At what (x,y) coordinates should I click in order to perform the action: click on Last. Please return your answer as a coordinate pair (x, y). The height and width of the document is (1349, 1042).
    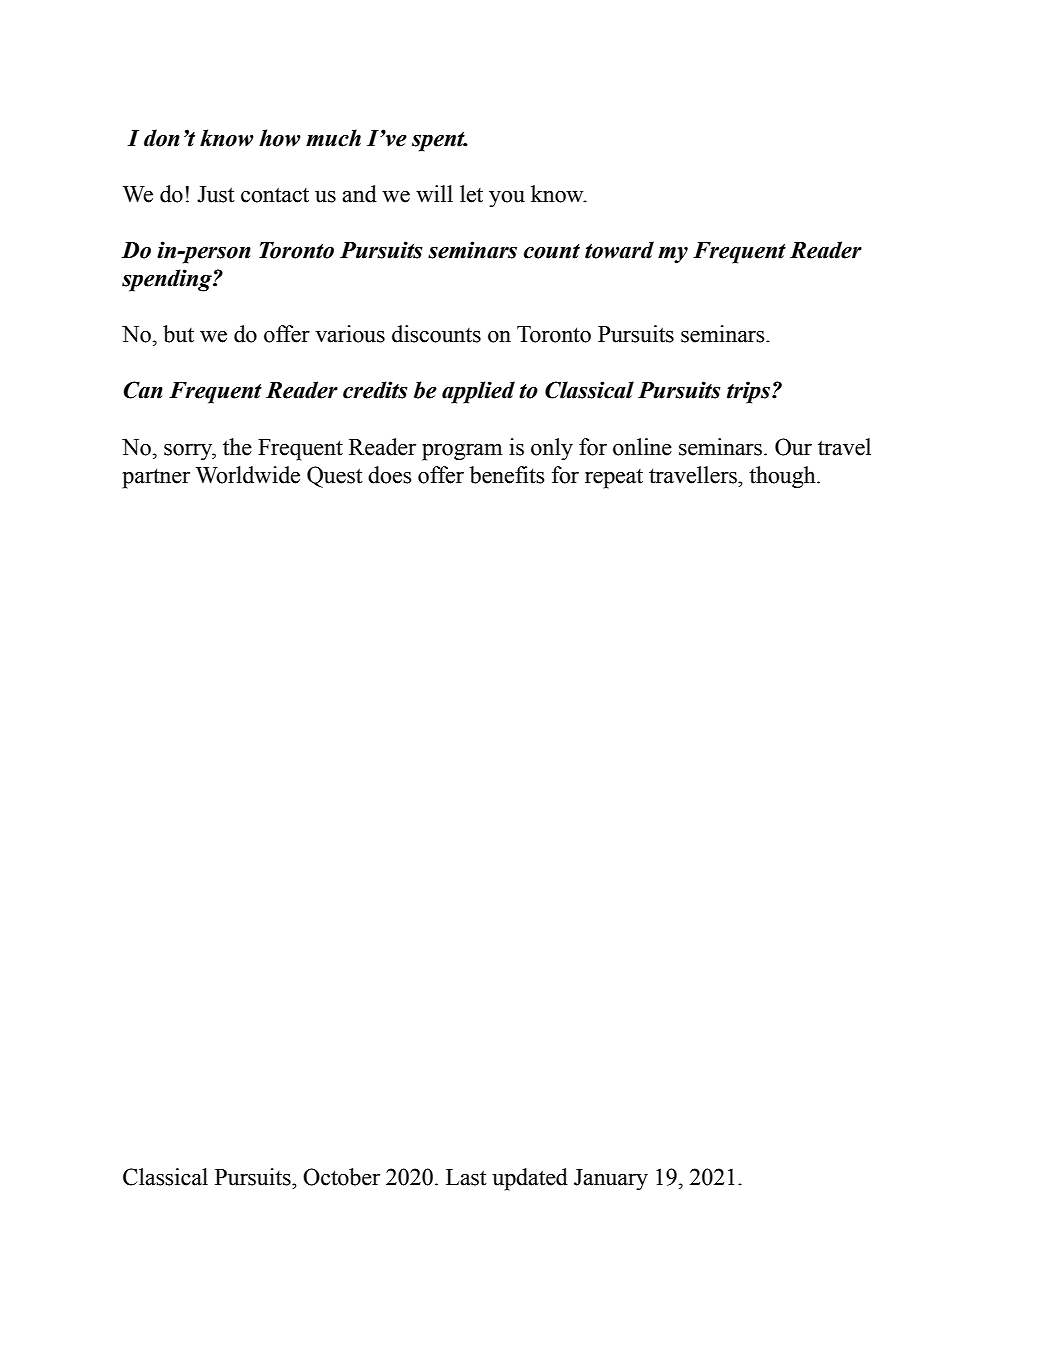
    Looking at the image, I should click on (466, 1177).
